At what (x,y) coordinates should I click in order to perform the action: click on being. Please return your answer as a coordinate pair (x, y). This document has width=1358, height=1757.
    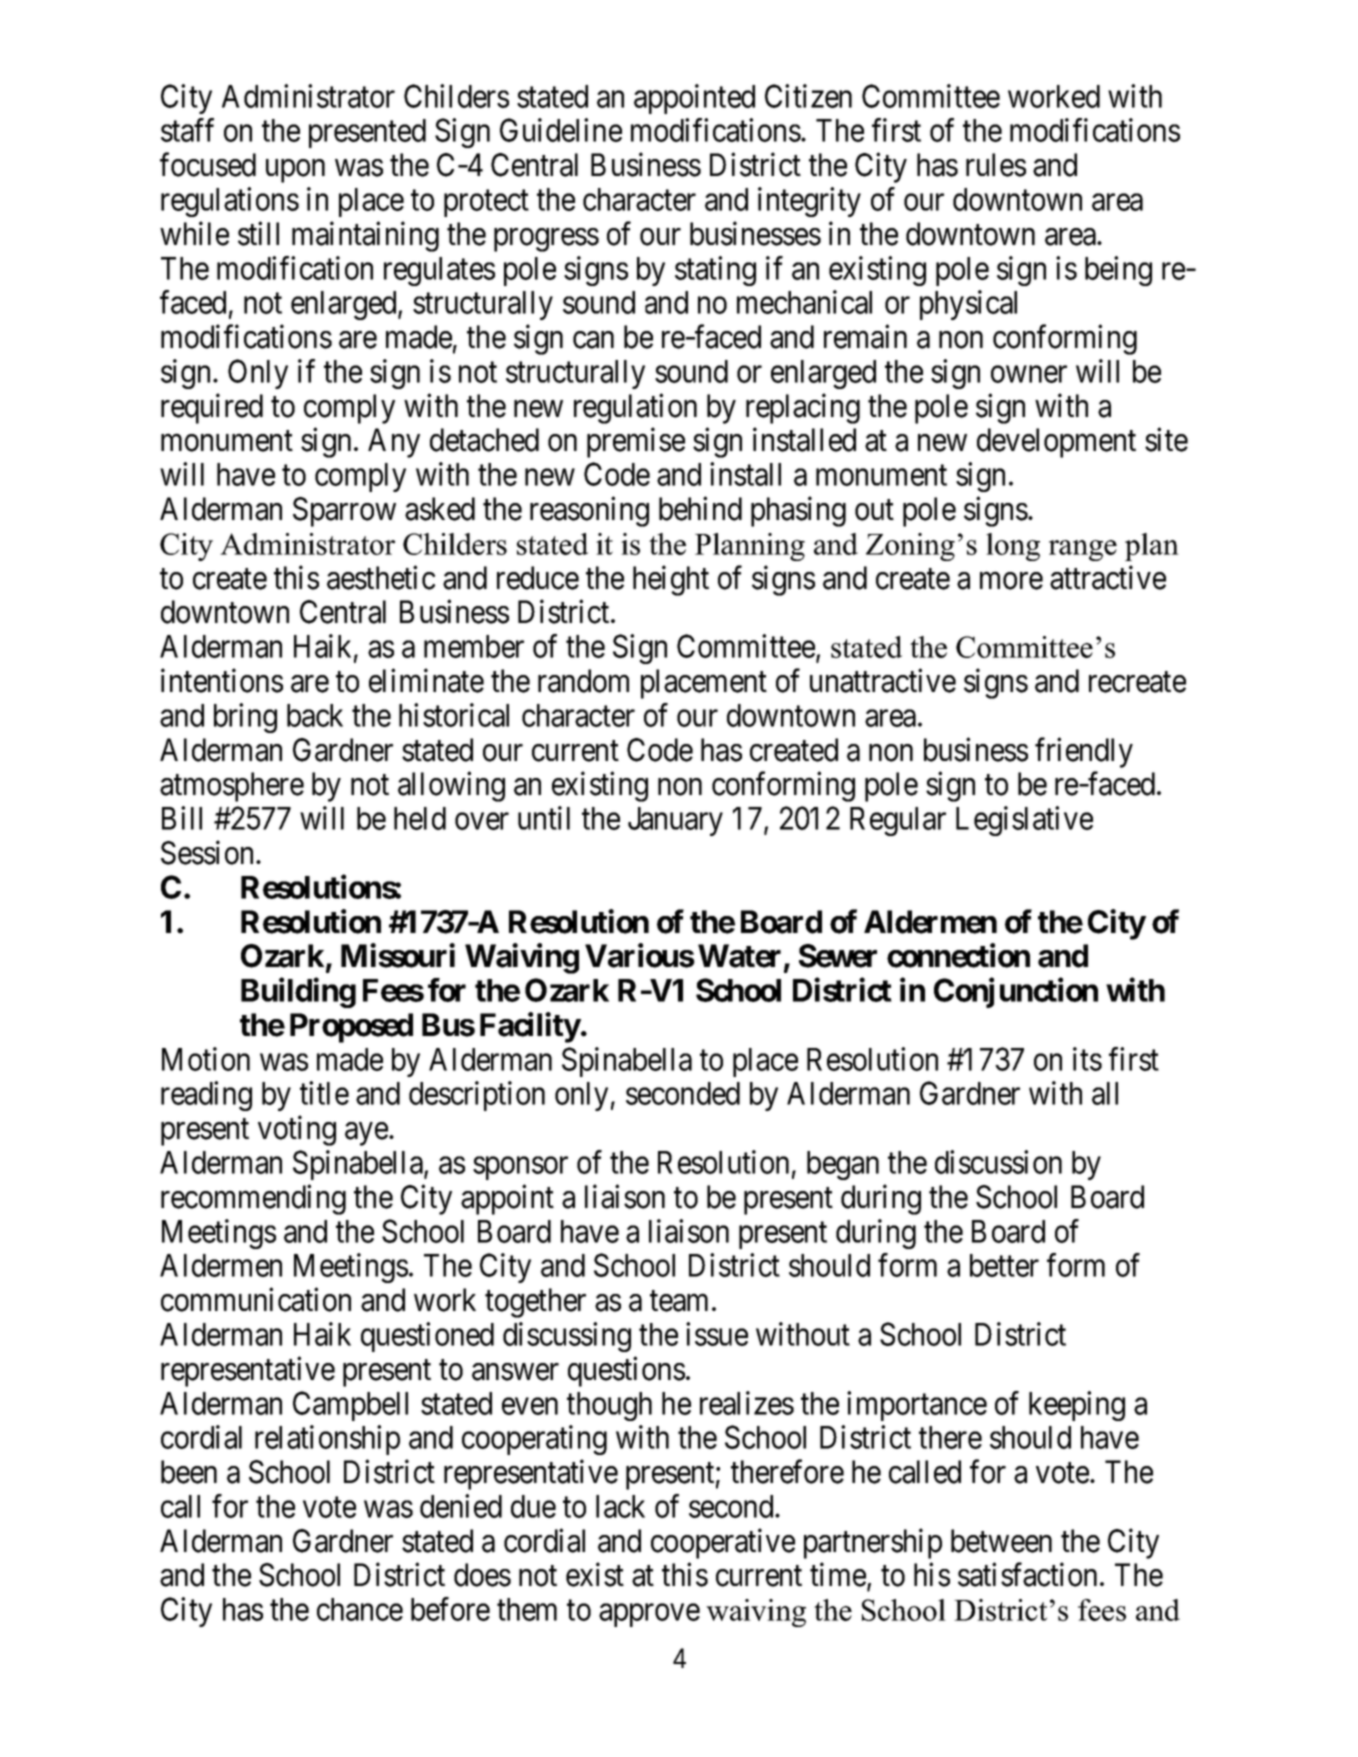
    Looking at the image, I should click on (1118, 271).
